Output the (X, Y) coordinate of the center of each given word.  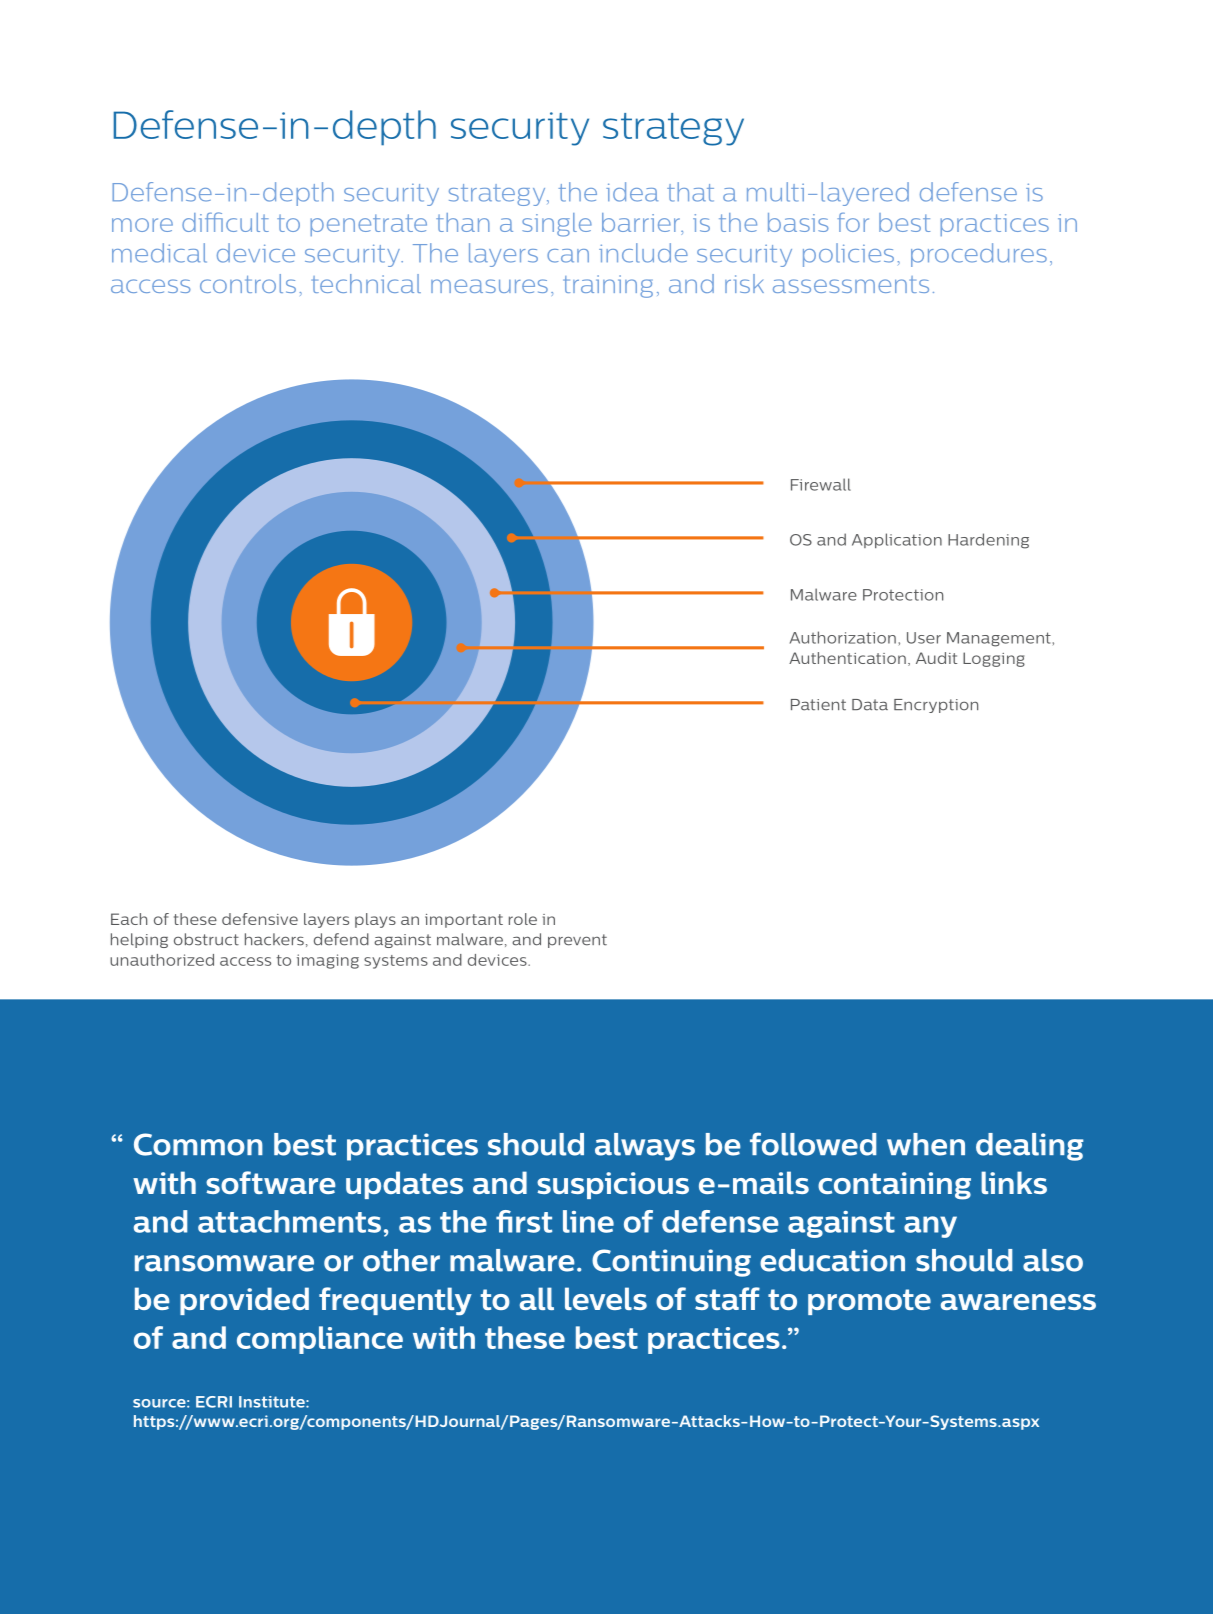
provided (244, 1301)
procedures (979, 255)
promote (869, 1302)
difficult (225, 222)
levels (606, 1298)
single (557, 225)
